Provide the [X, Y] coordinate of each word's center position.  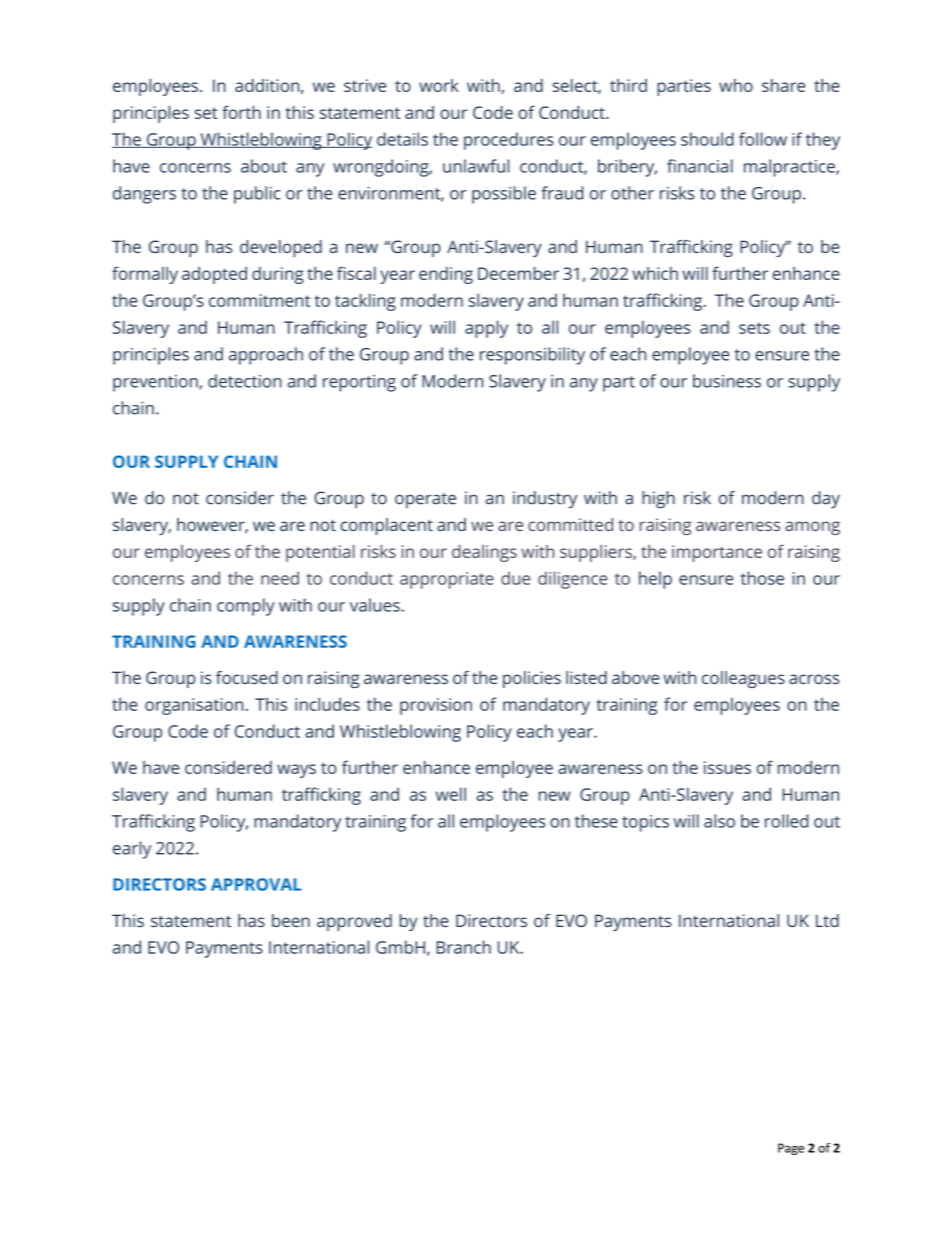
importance [717, 553]
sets [754, 328]
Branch [464, 947]
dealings [484, 553]
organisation [194, 706]
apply [486, 329]
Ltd [827, 920]
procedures [509, 141]
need [280, 578]
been [291, 920]
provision [436, 706]
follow [763, 139]
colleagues [743, 679]
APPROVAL [256, 884]
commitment [259, 300]
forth [241, 112]
